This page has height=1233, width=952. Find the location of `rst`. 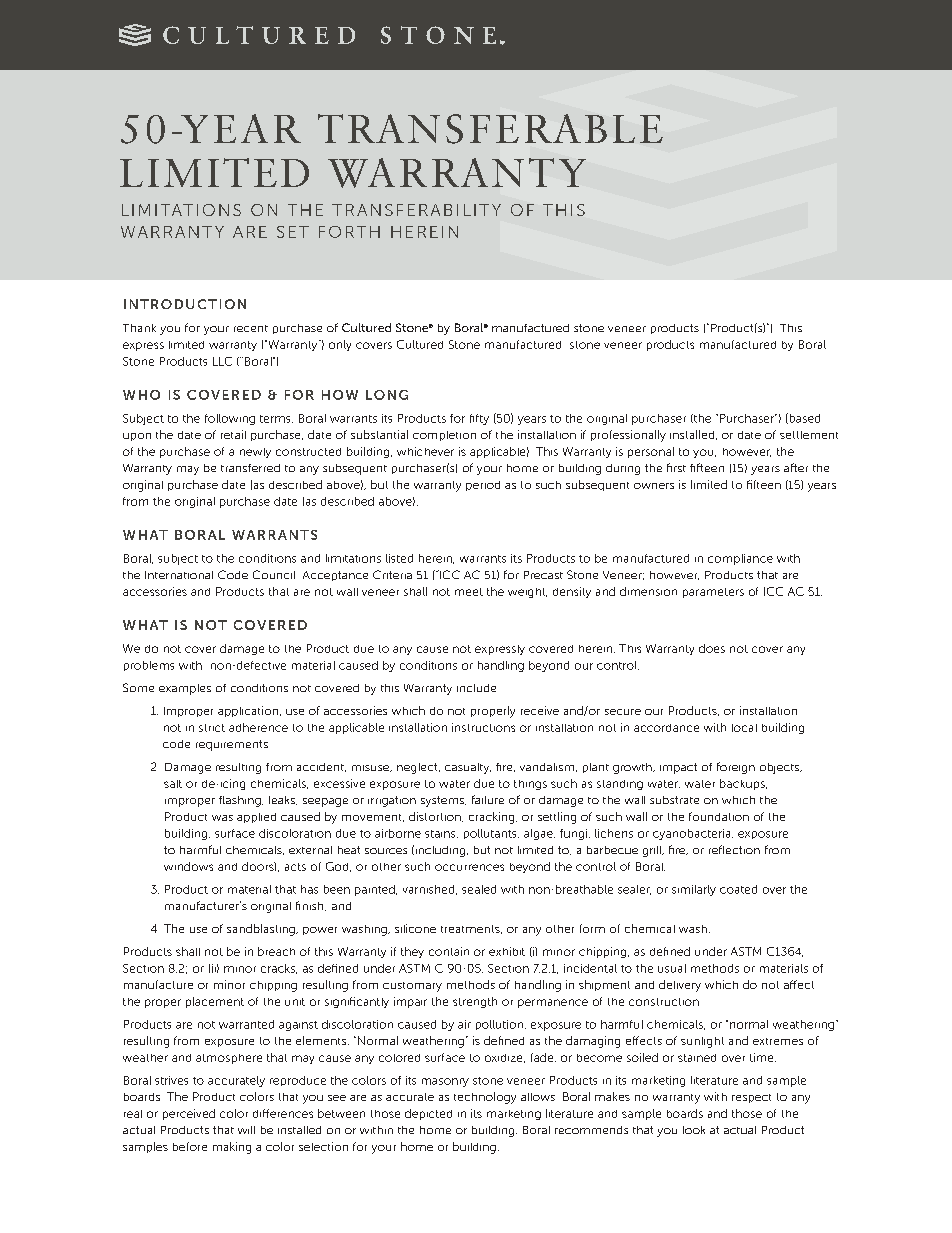

rst is located at coordinates (680, 468).
